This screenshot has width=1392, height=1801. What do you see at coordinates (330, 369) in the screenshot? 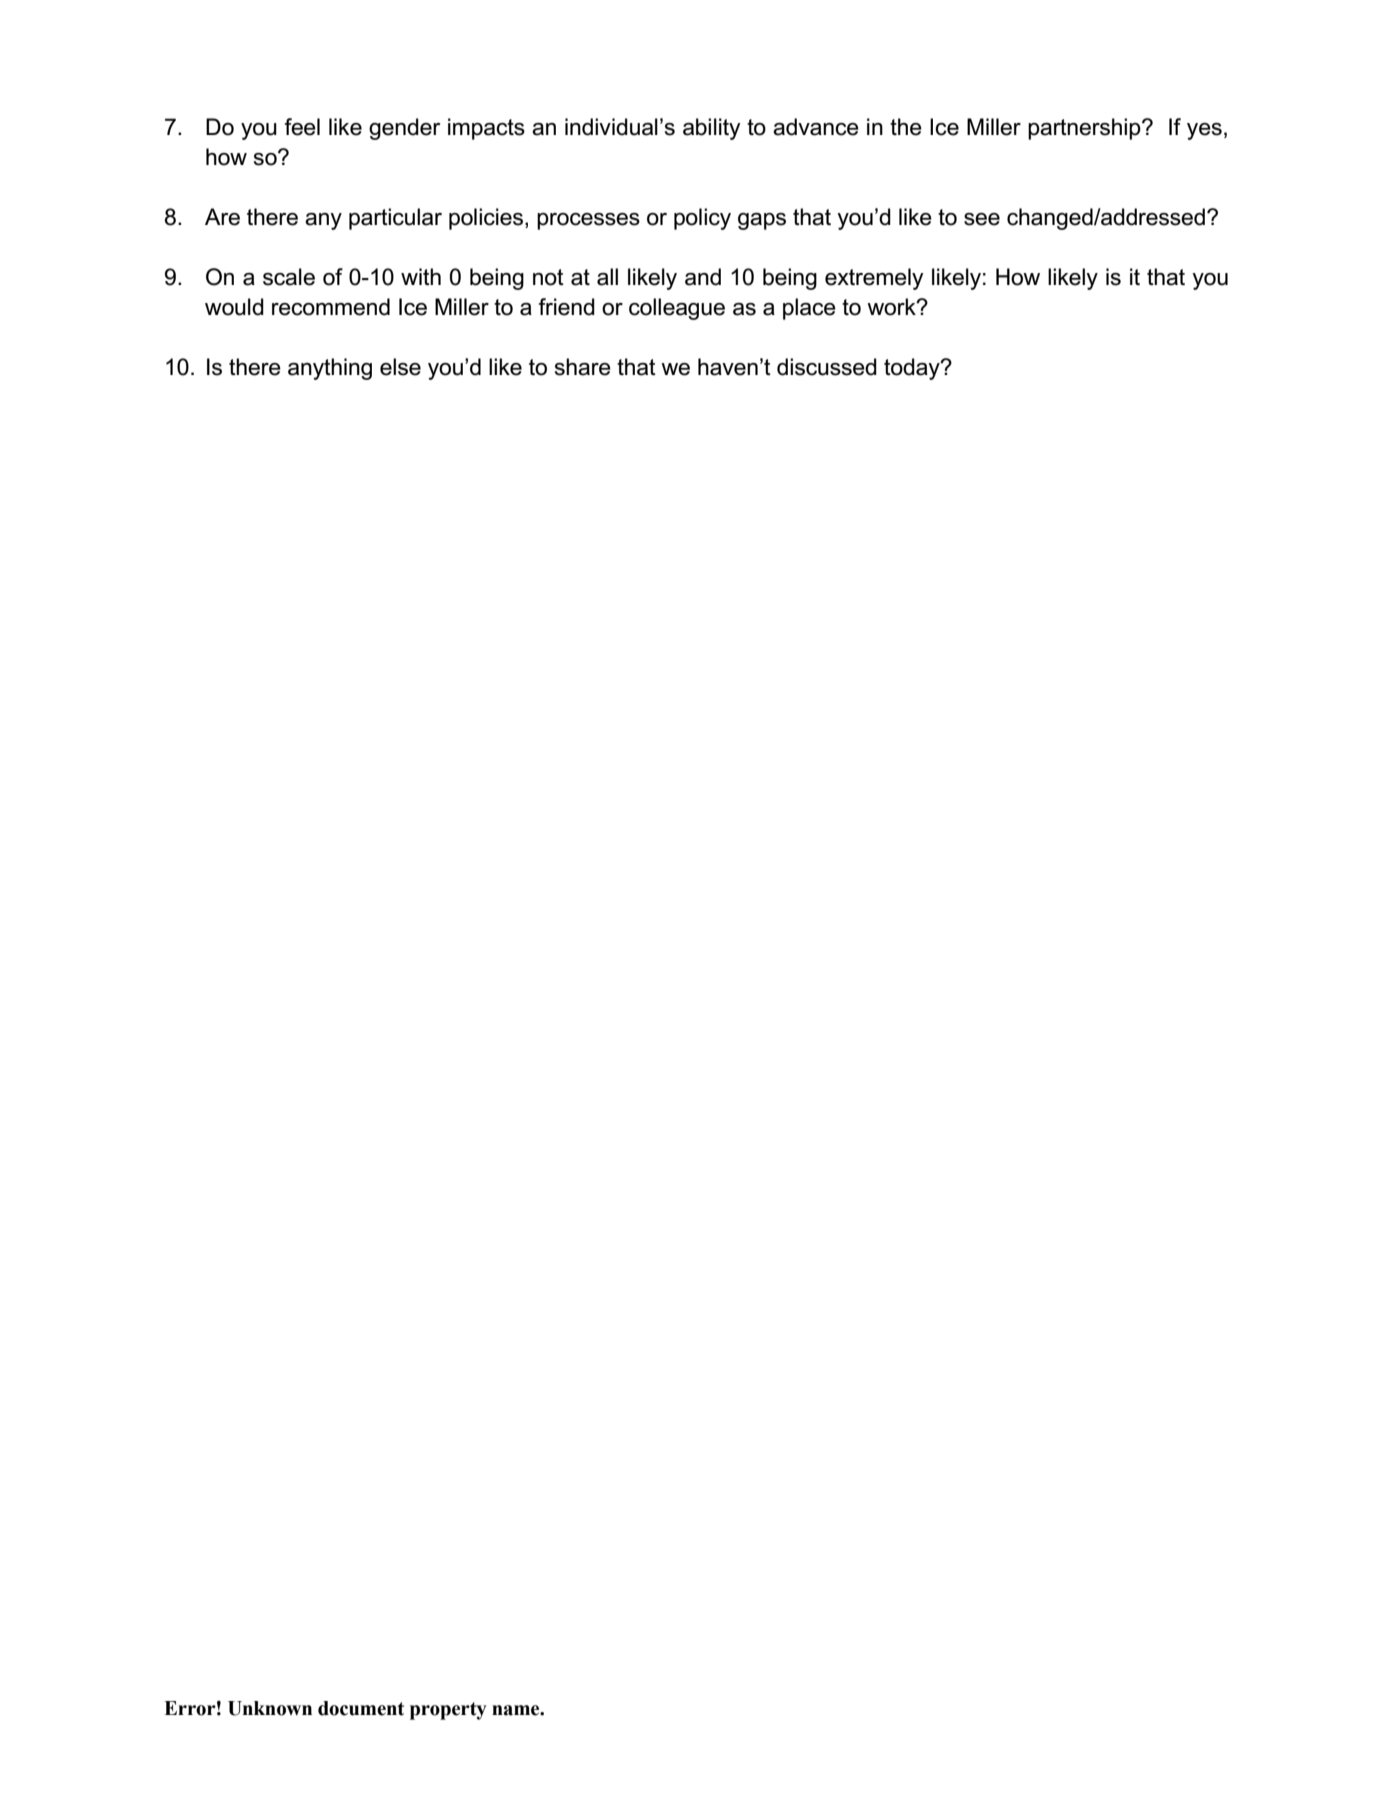
I see `anything` at bounding box center [330, 369].
